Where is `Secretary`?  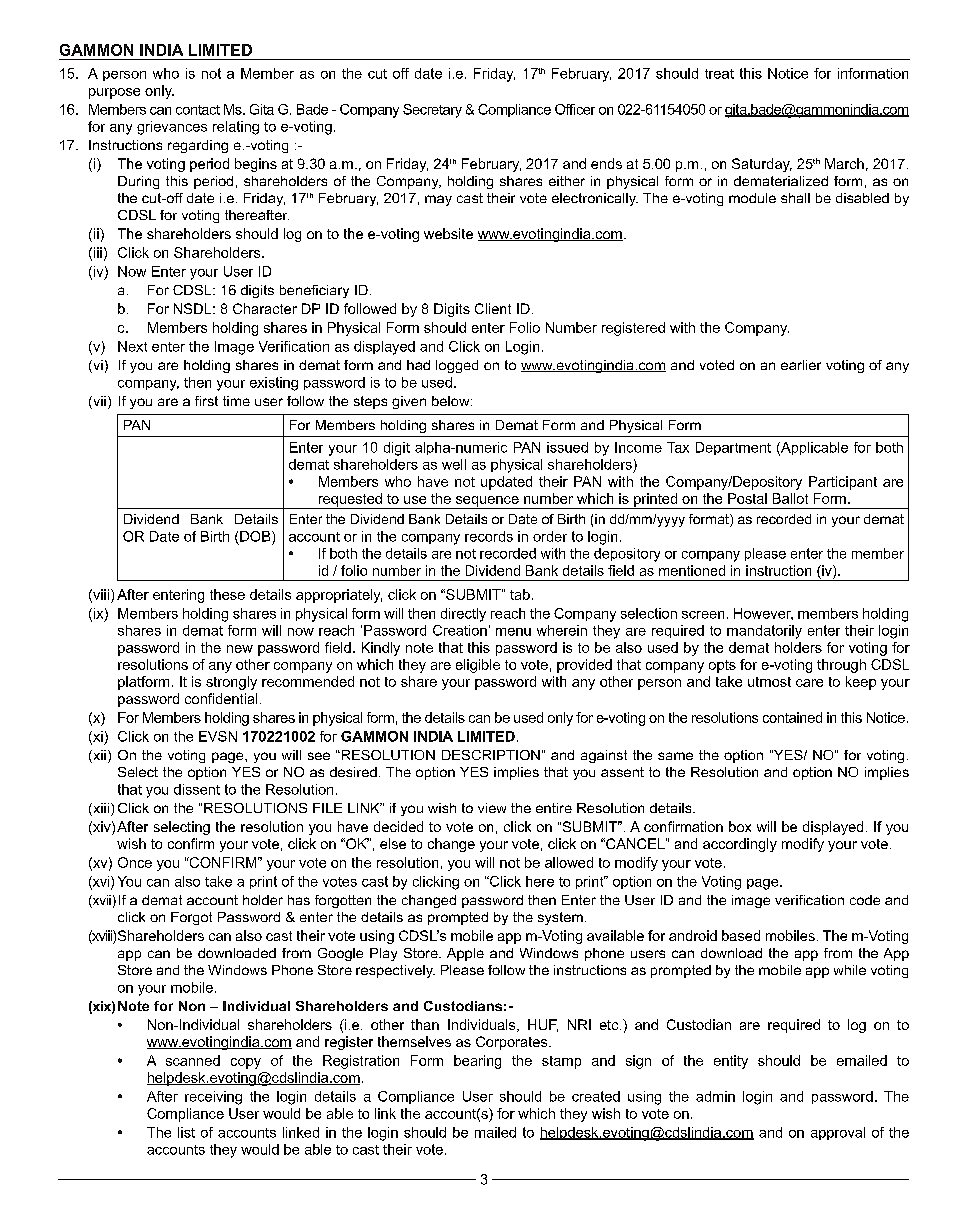 Secretary is located at coordinates (432, 111).
